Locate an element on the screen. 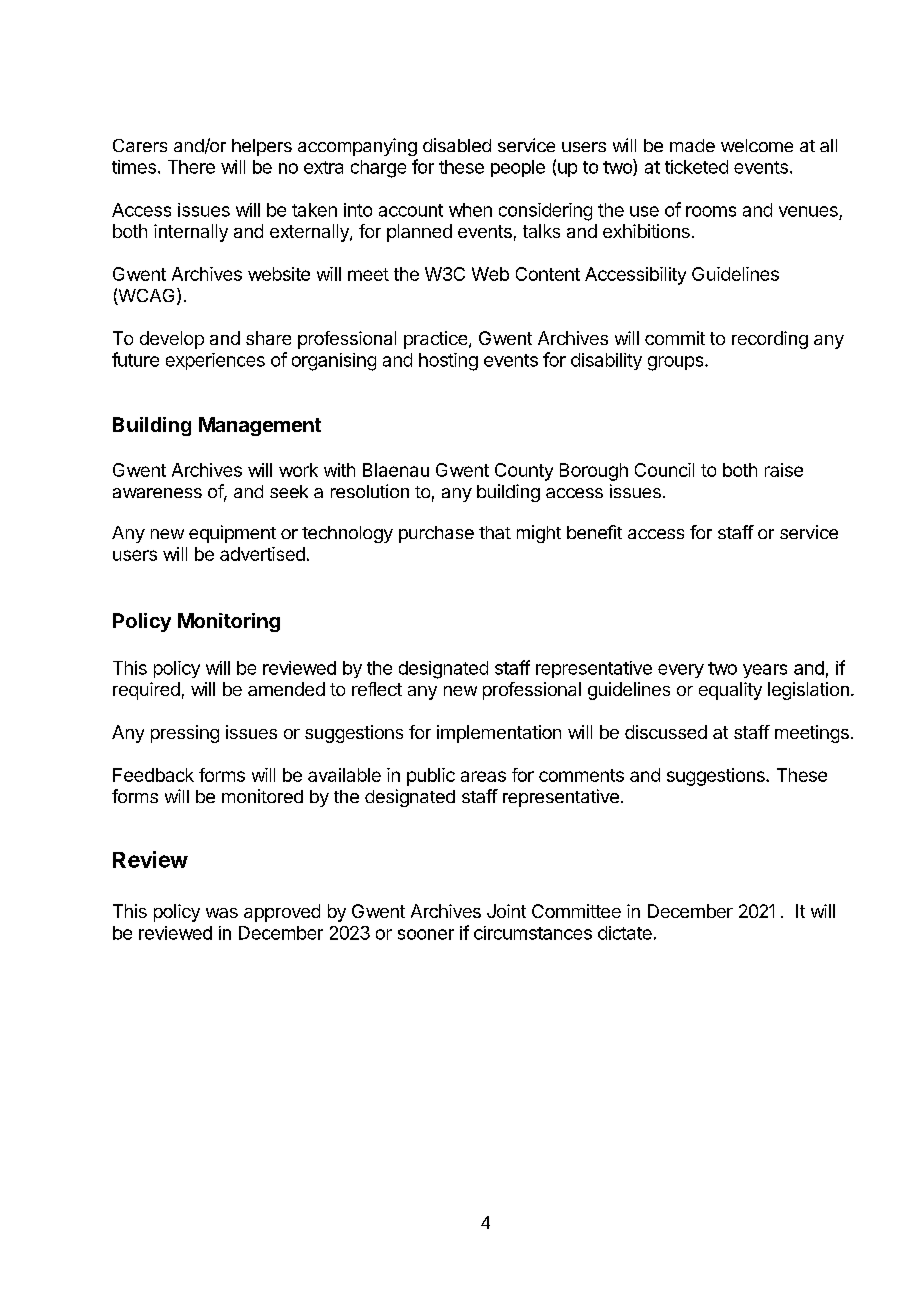 The image size is (924, 1308). Joint is located at coordinates (506, 911).
